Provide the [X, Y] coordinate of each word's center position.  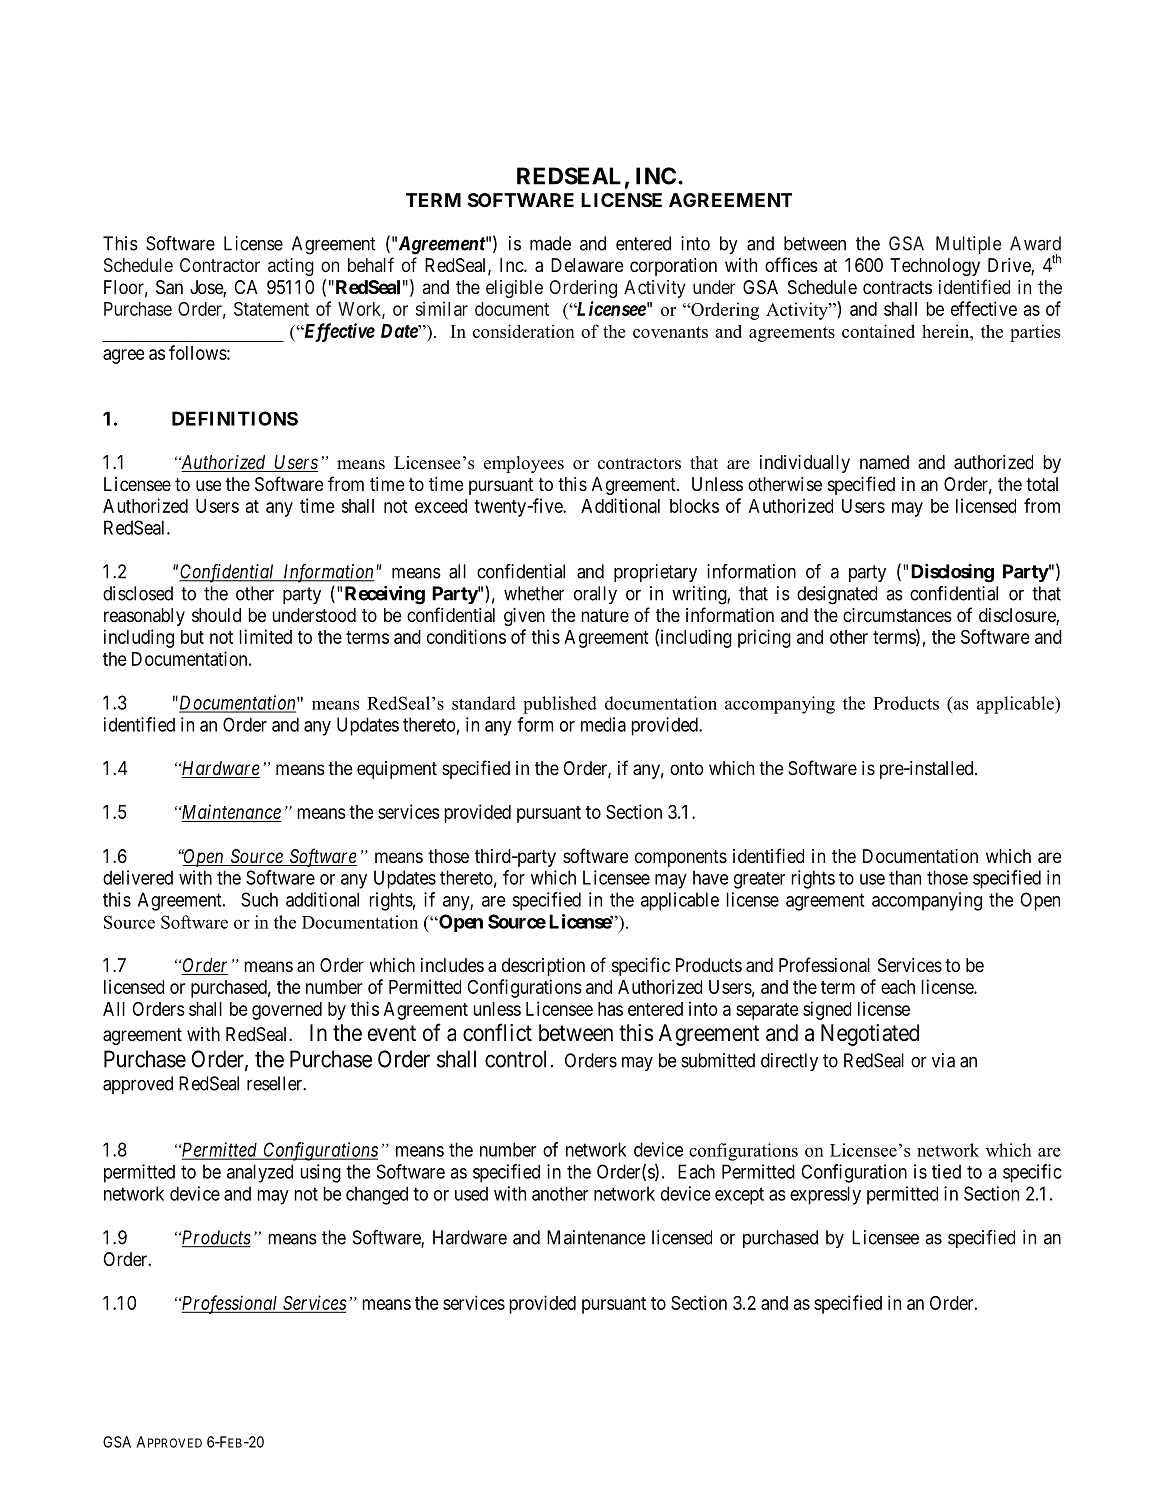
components [681, 858]
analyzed [260, 1173]
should [216, 615]
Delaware [587, 265]
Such [259, 899]
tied [946, 1171]
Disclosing [952, 573]
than [905, 877]
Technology [935, 267]
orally [595, 595]
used [471, 1193]
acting [291, 267]
